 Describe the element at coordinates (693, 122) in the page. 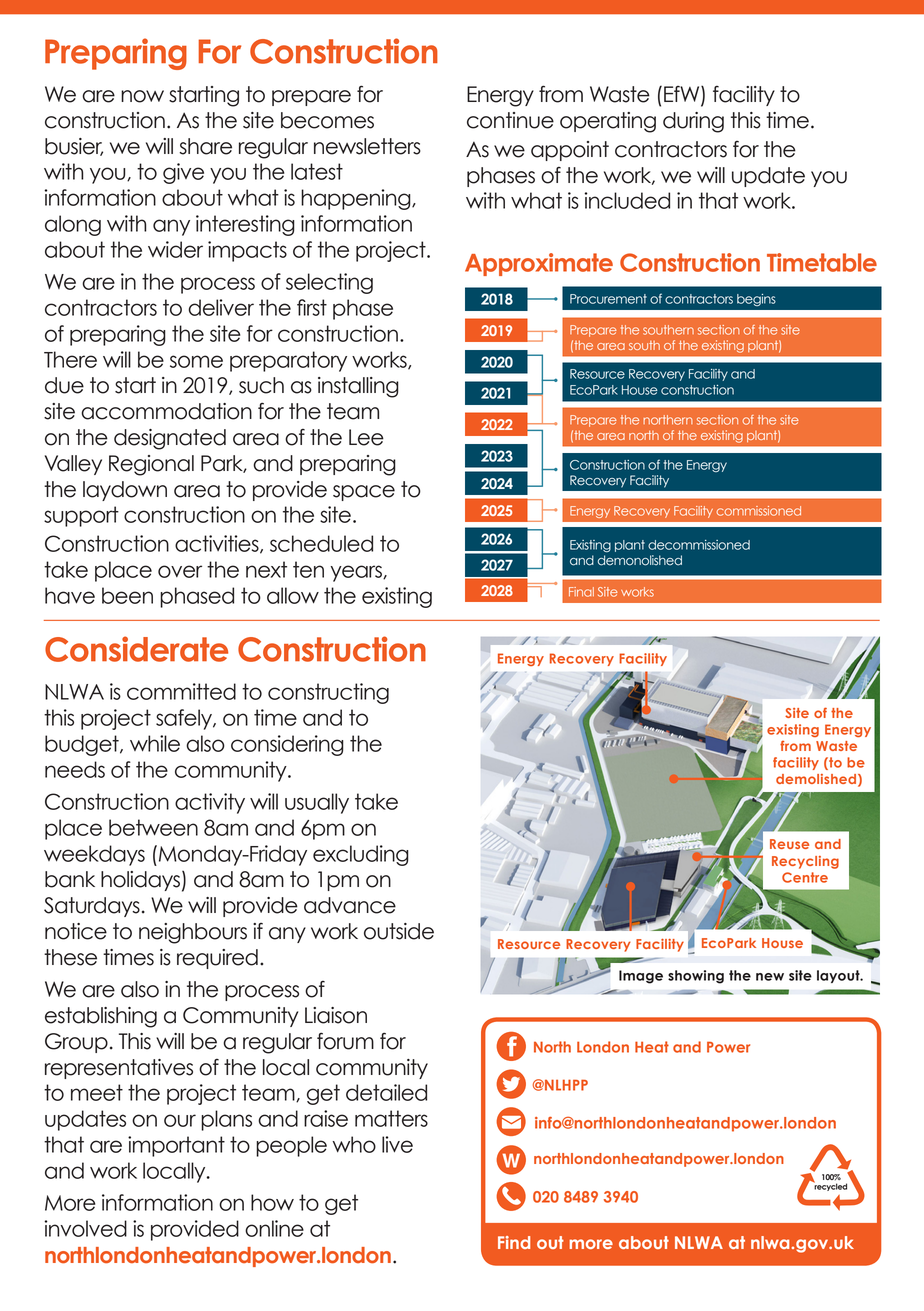

I see `during` at that location.
